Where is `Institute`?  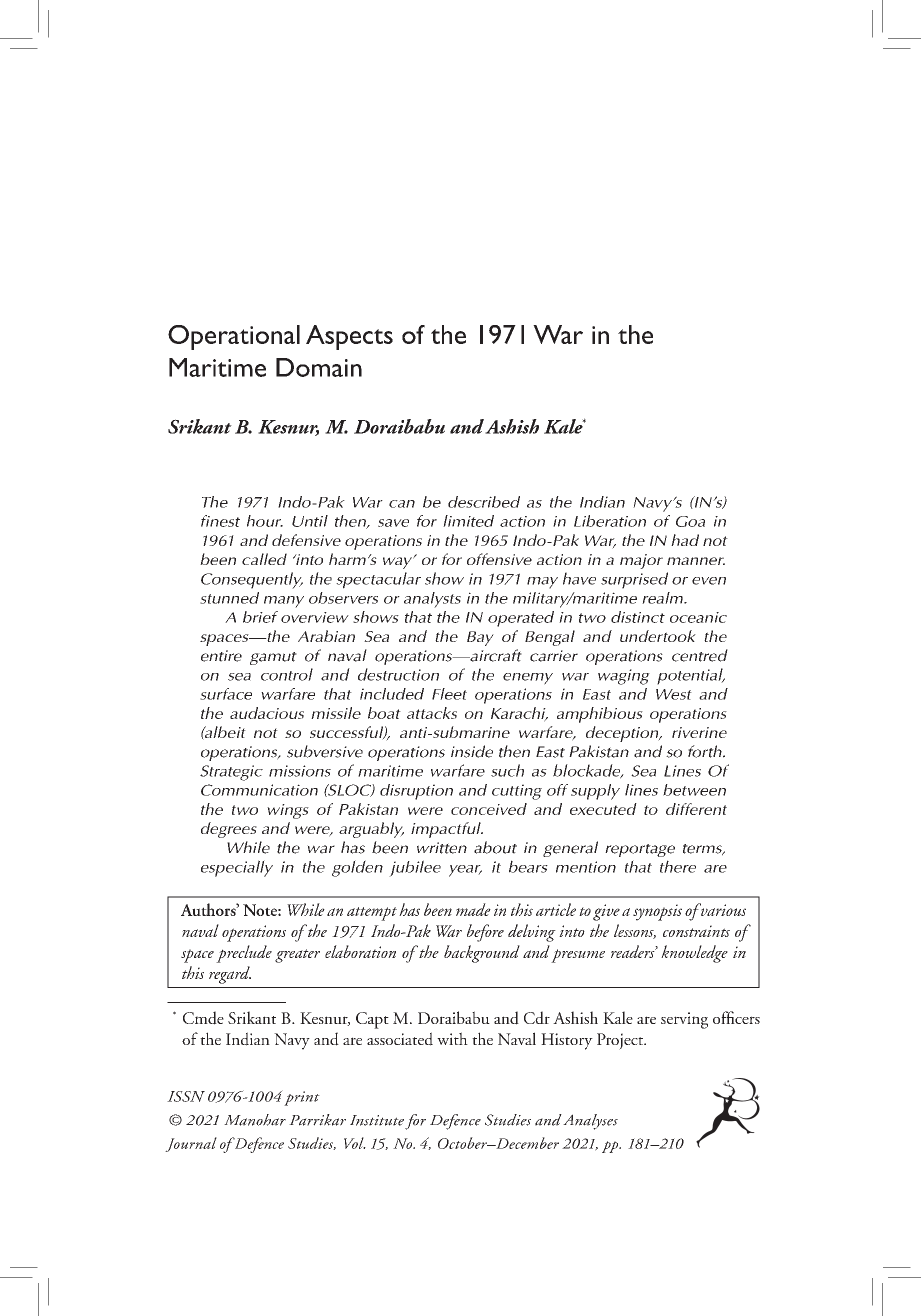 Institute is located at coordinates (377, 1120).
